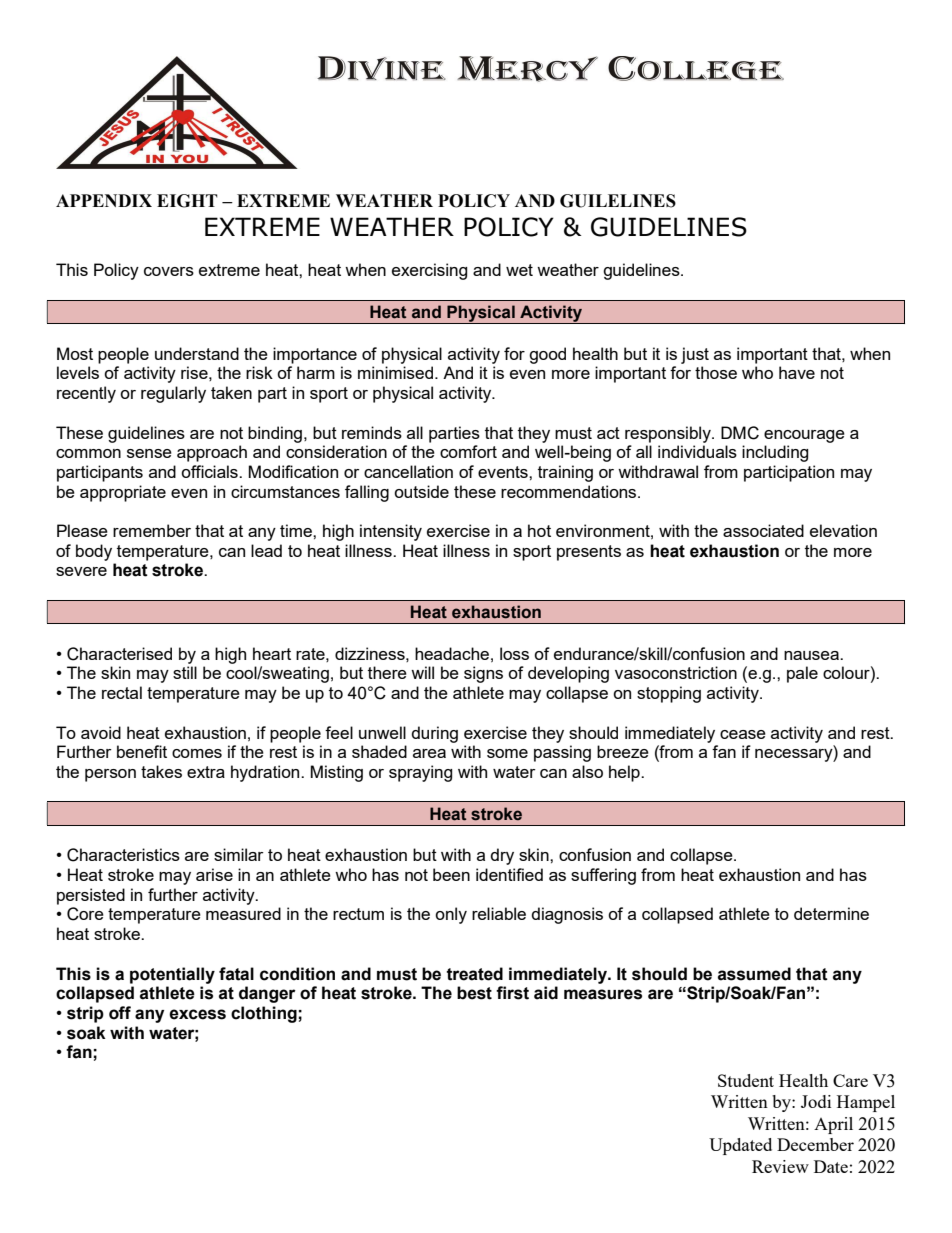 This screenshot has width=952, height=1233. What do you see at coordinates (468, 451) in the screenshot?
I see `comfort` at bounding box center [468, 451].
